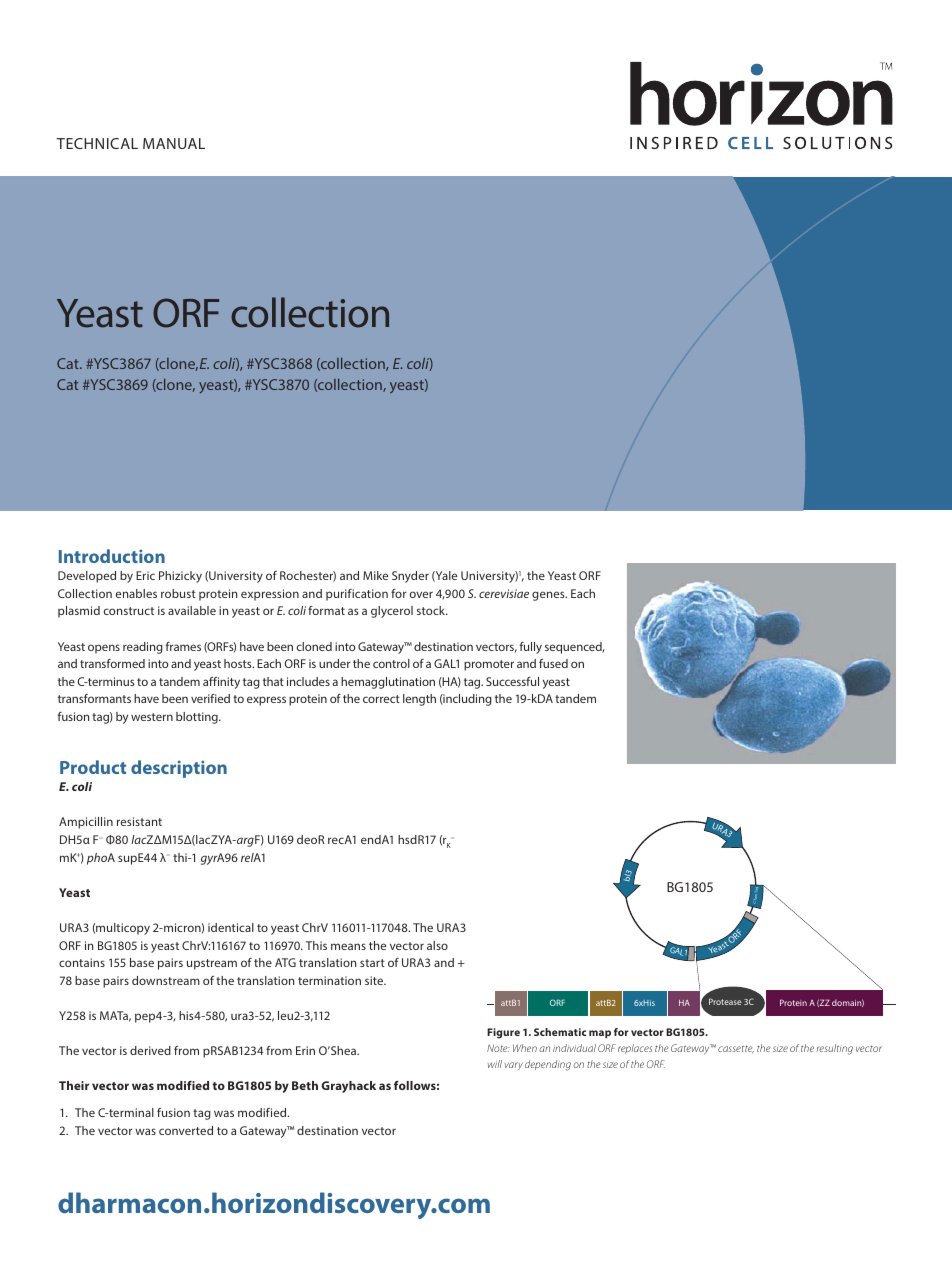 This screenshot has height=1265, width=952. Describe the element at coordinates (736, 1049) in the screenshot. I see `cassette` at that location.
